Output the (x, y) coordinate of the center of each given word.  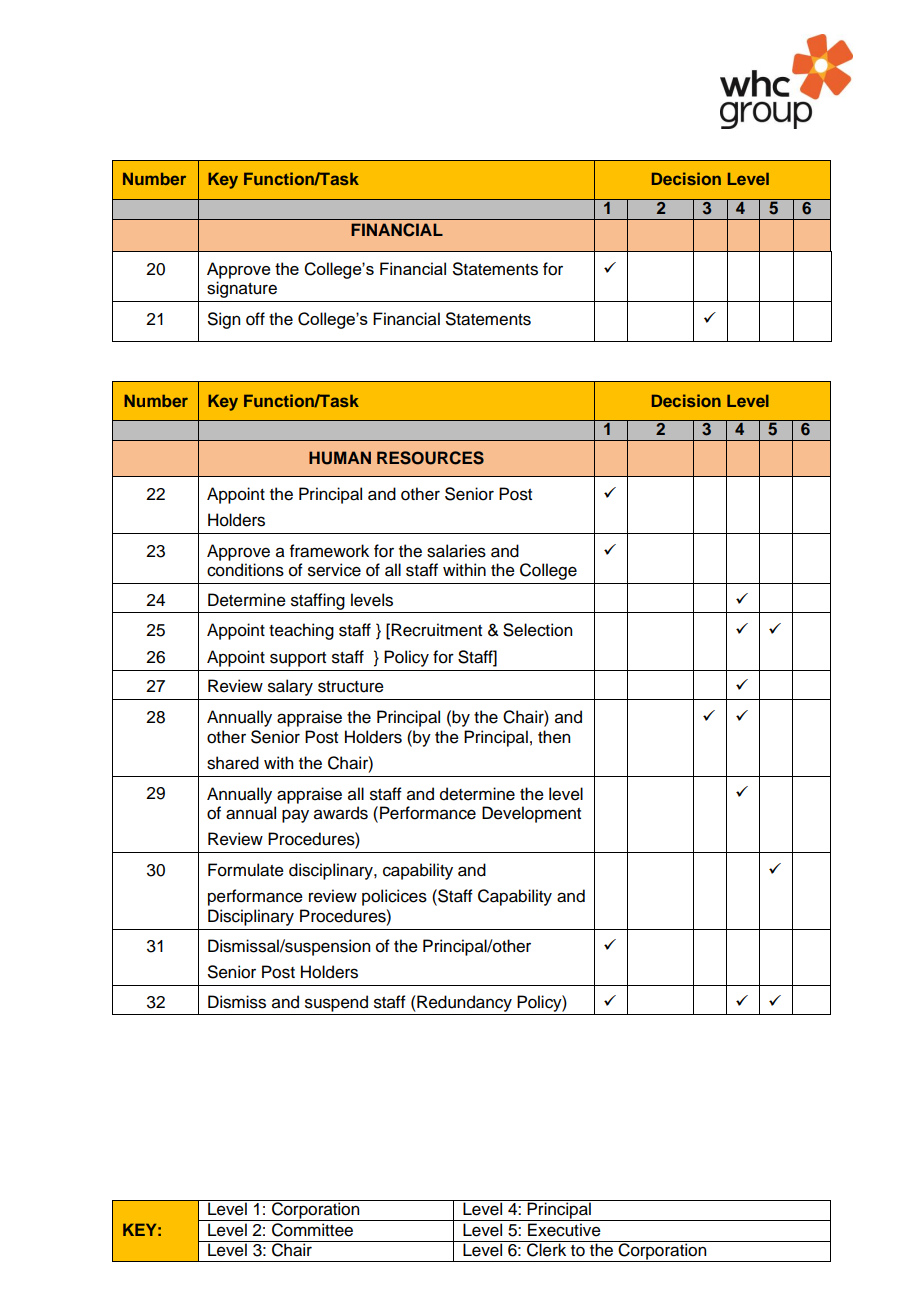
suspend (336, 1003)
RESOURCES (430, 458)
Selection (537, 630)
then (554, 737)
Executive (564, 1230)
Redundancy (463, 1003)
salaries (456, 551)
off (255, 319)
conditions (245, 570)
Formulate (246, 870)
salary (290, 687)
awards (341, 813)
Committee (312, 1230)
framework (329, 551)
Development (531, 814)
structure (351, 687)
